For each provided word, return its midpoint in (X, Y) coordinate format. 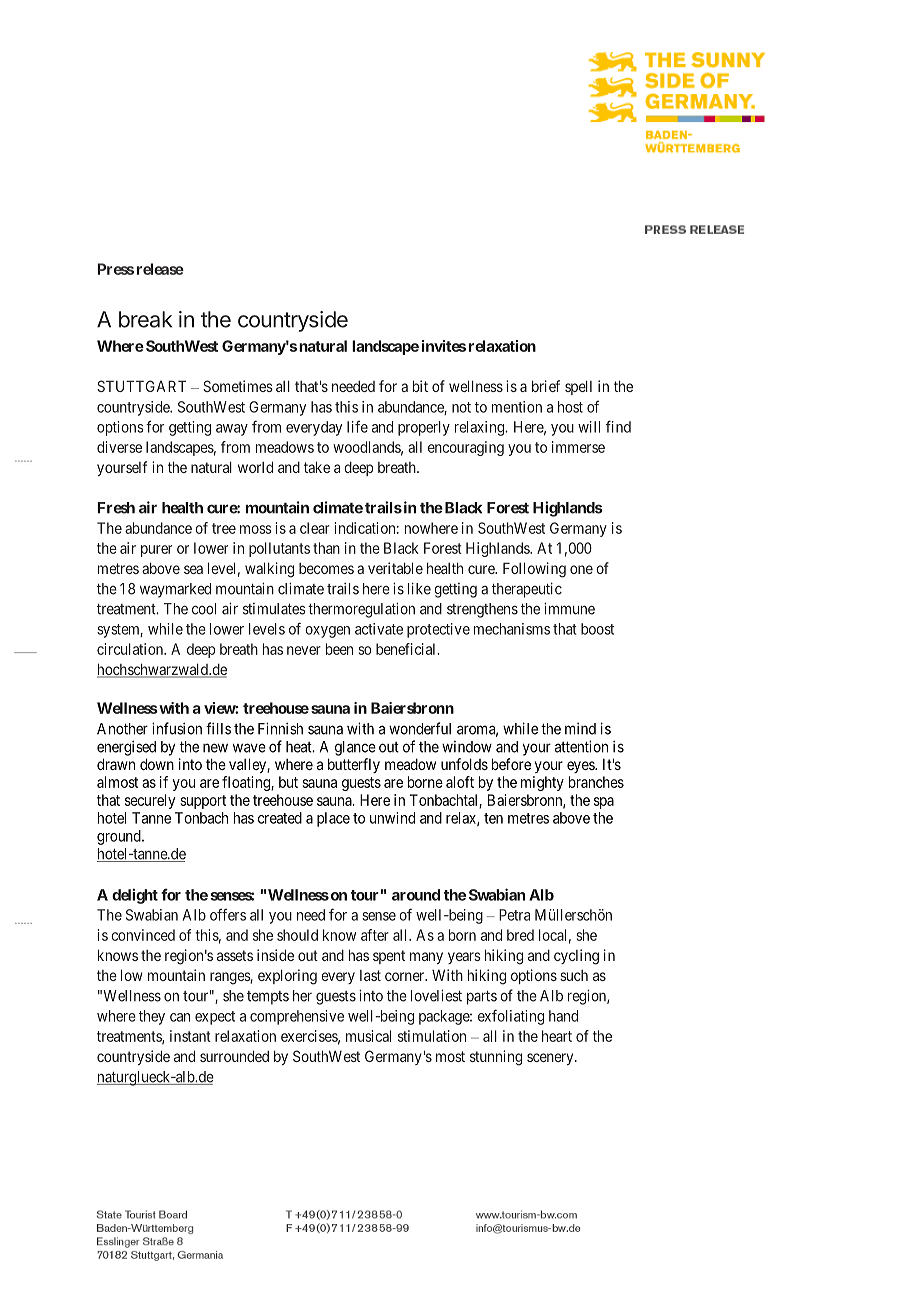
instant (190, 1036)
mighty (542, 783)
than (326, 548)
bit (420, 386)
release (160, 269)
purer (156, 551)
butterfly (354, 765)
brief (546, 386)
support (203, 802)
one (581, 569)
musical (368, 1036)
